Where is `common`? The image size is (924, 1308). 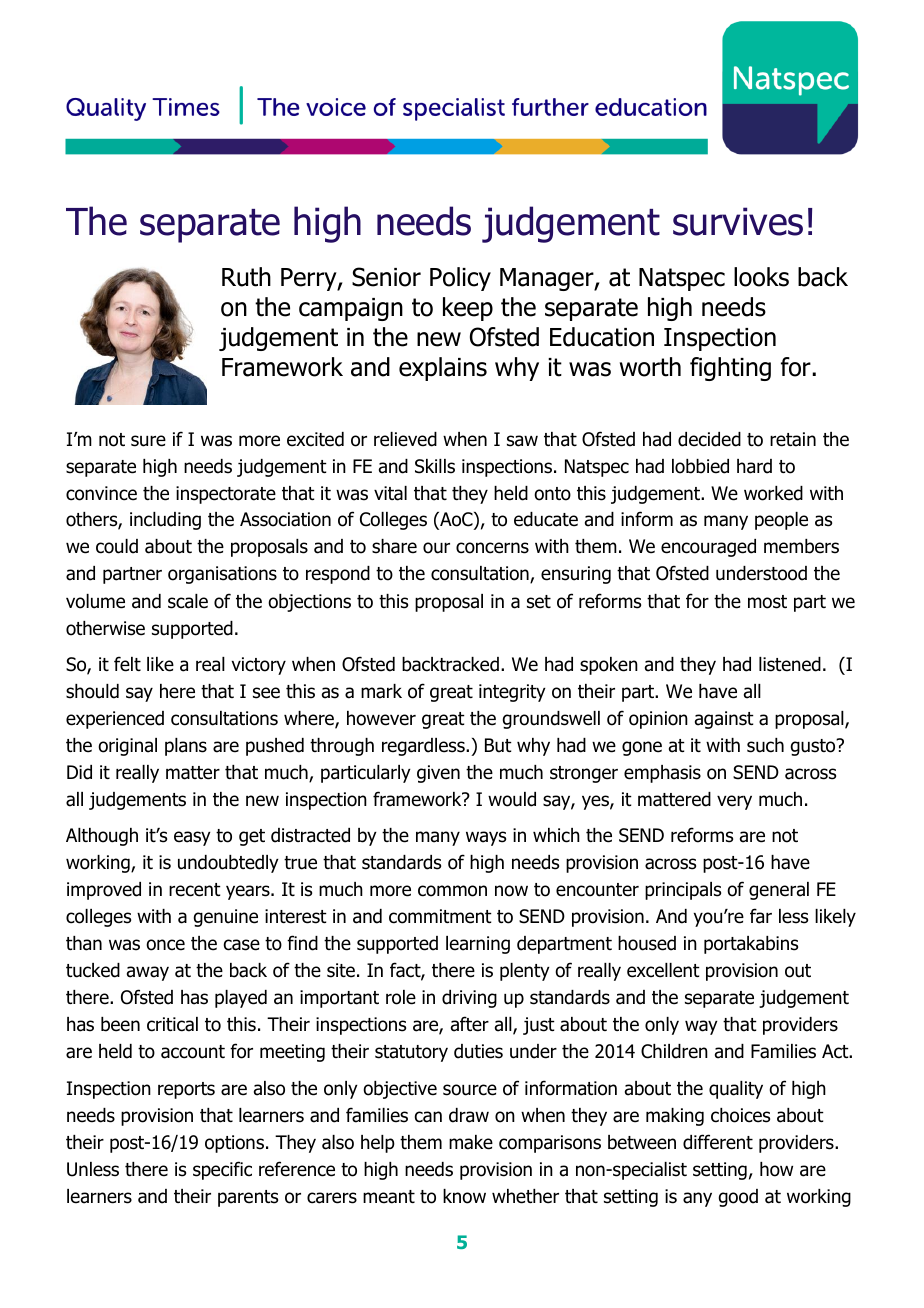
common is located at coordinates (452, 891).
